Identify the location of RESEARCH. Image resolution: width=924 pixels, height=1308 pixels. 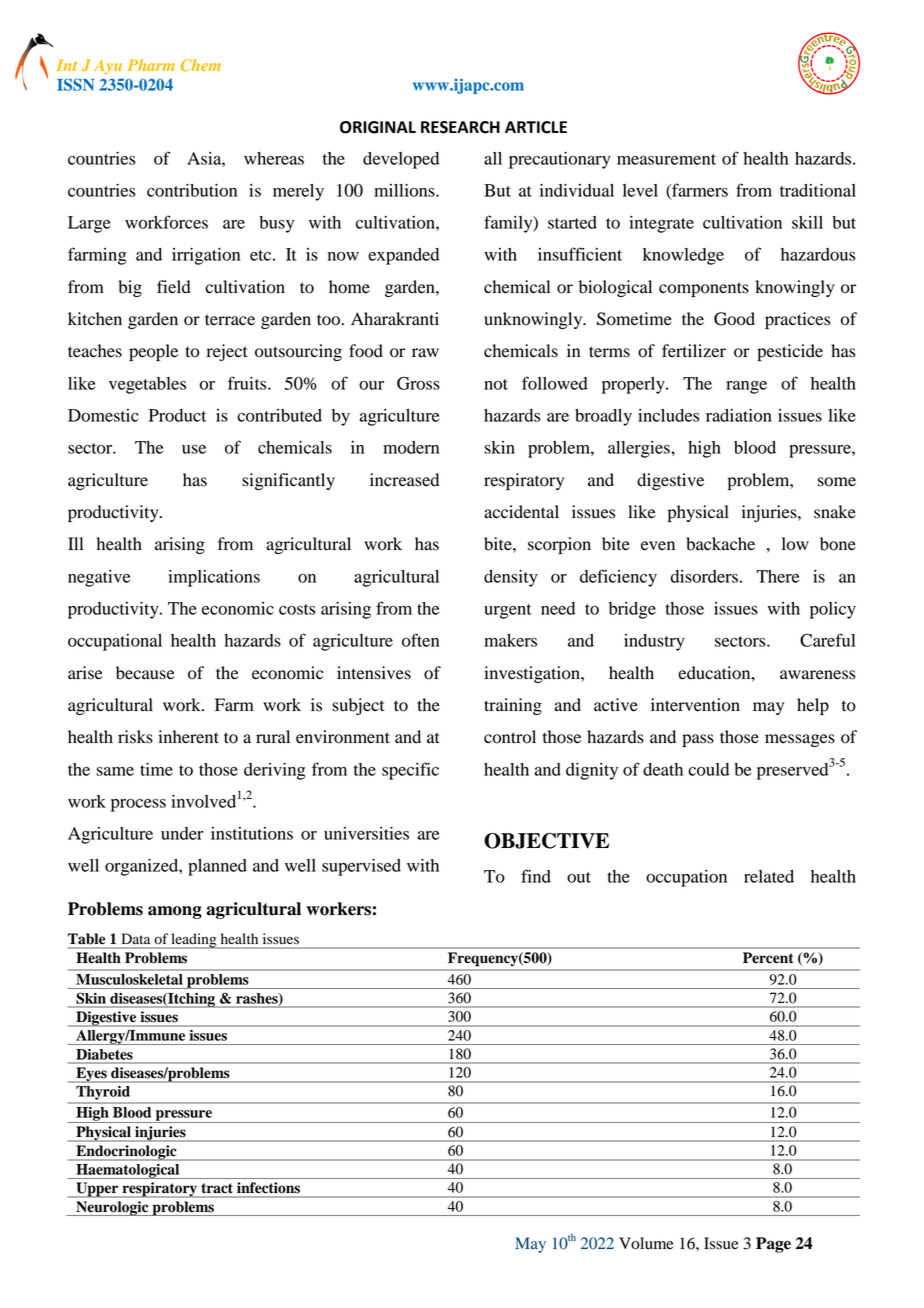
(460, 127).
